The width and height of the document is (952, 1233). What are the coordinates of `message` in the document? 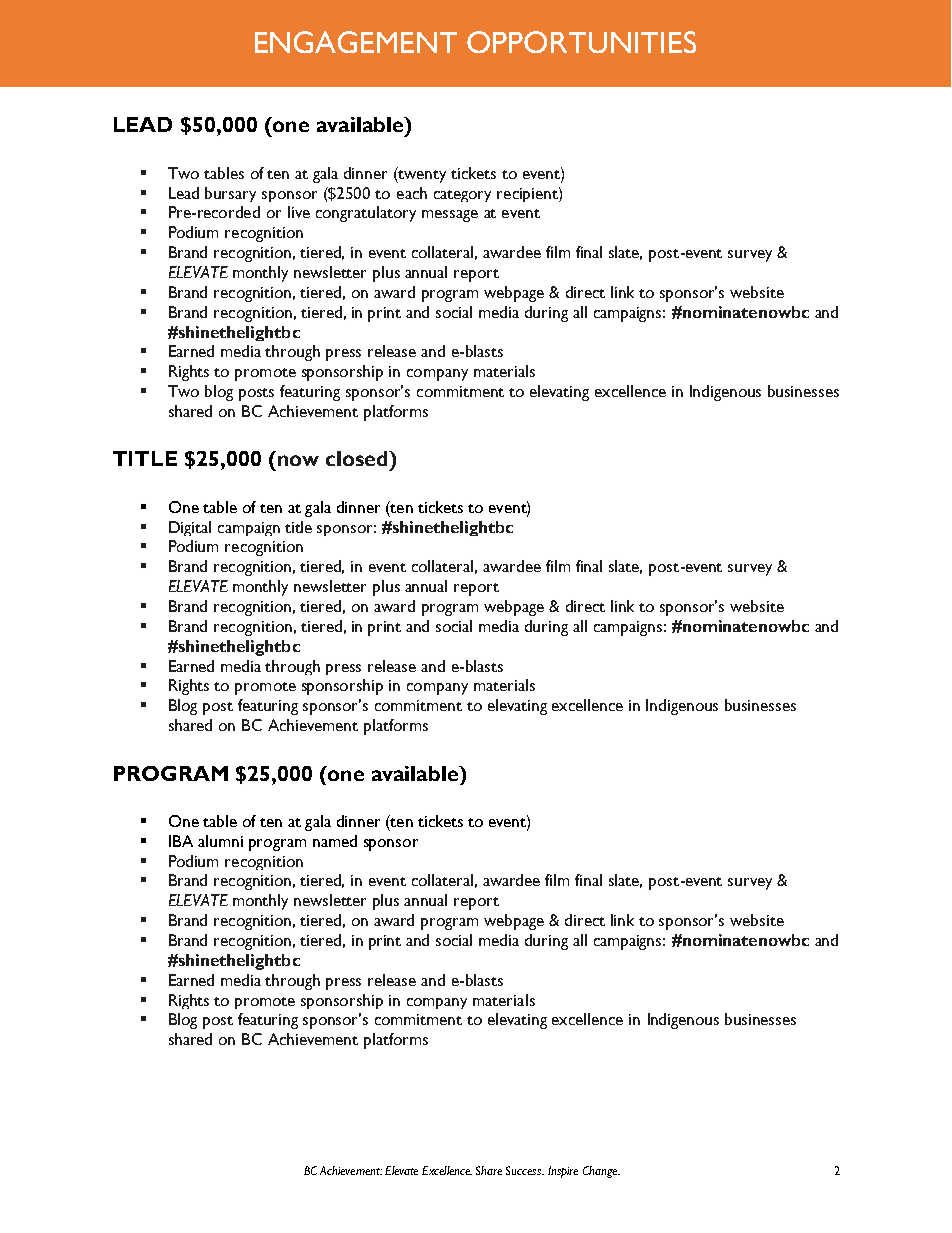 It's located at (450, 216).
